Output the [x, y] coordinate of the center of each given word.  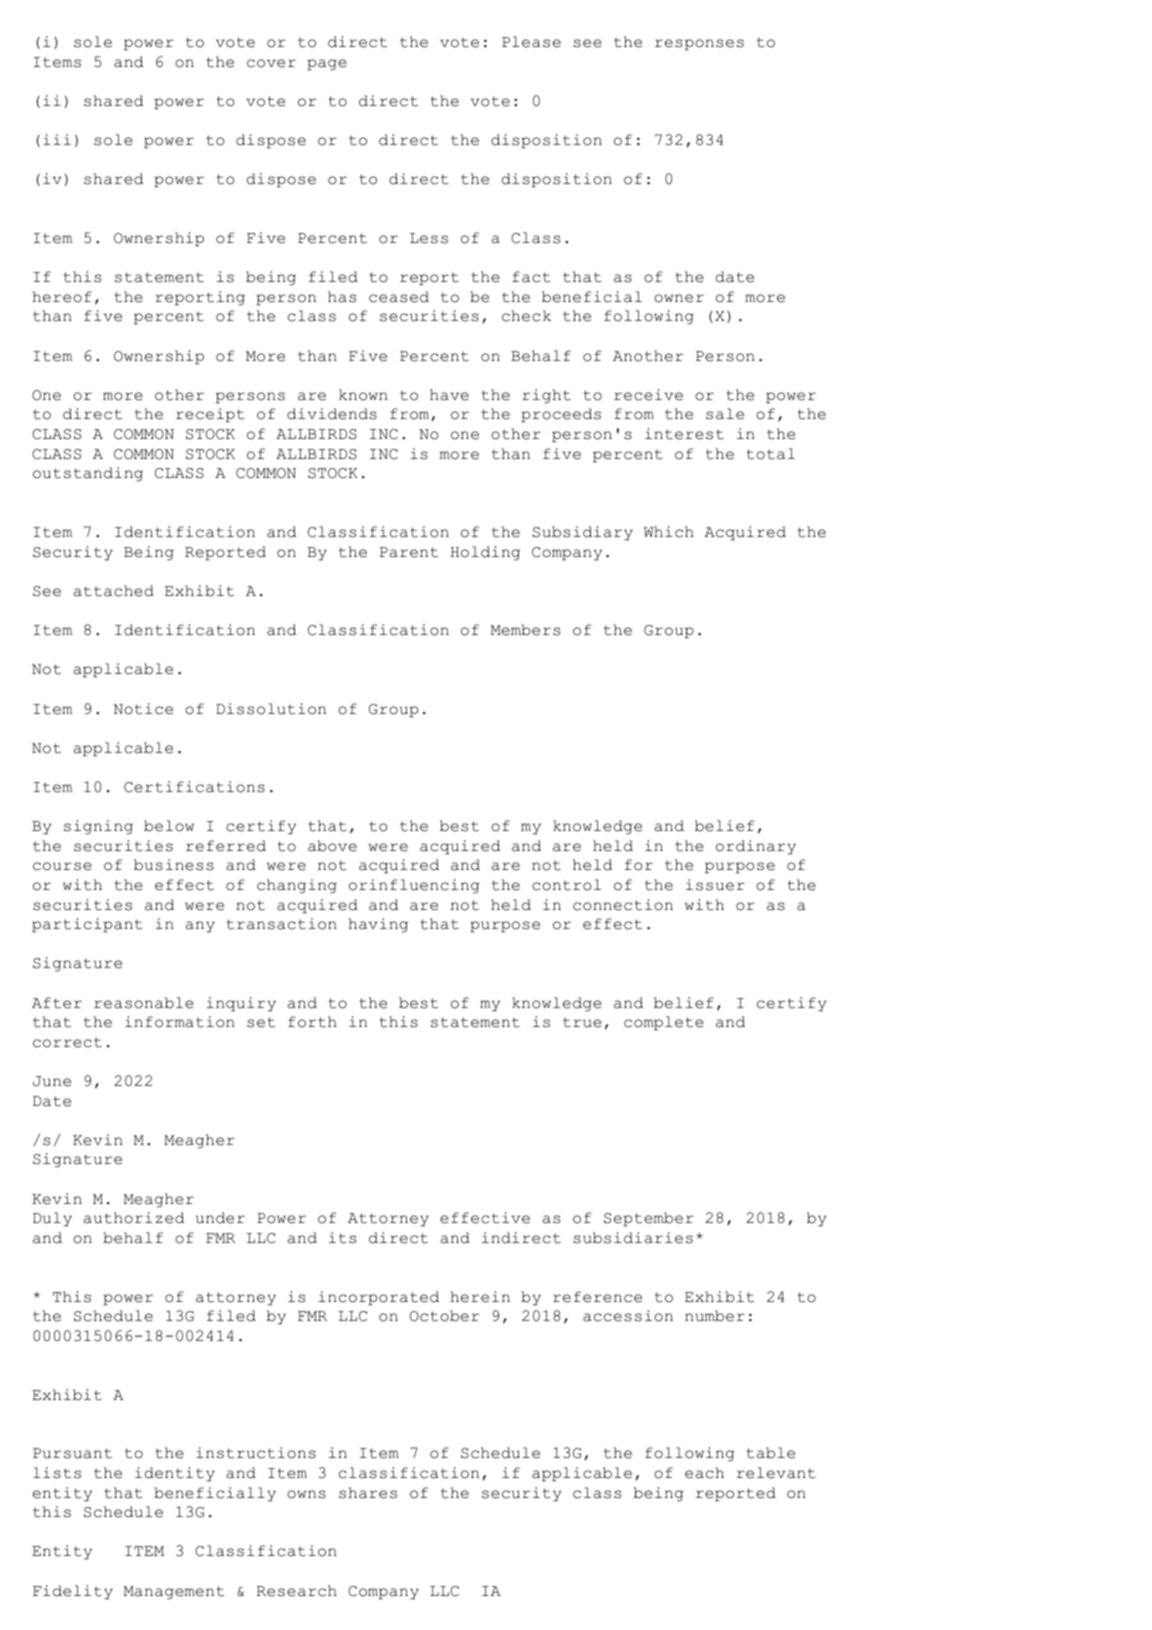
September [649, 1219]
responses [699, 45]
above [332, 846]
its [342, 1238]
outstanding [88, 474]
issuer [715, 885]
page [327, 65]
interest [684, 434]
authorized [134, 1218]
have [449, 395]
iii [57, 139]
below [169, 826]
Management [174, 1593]
